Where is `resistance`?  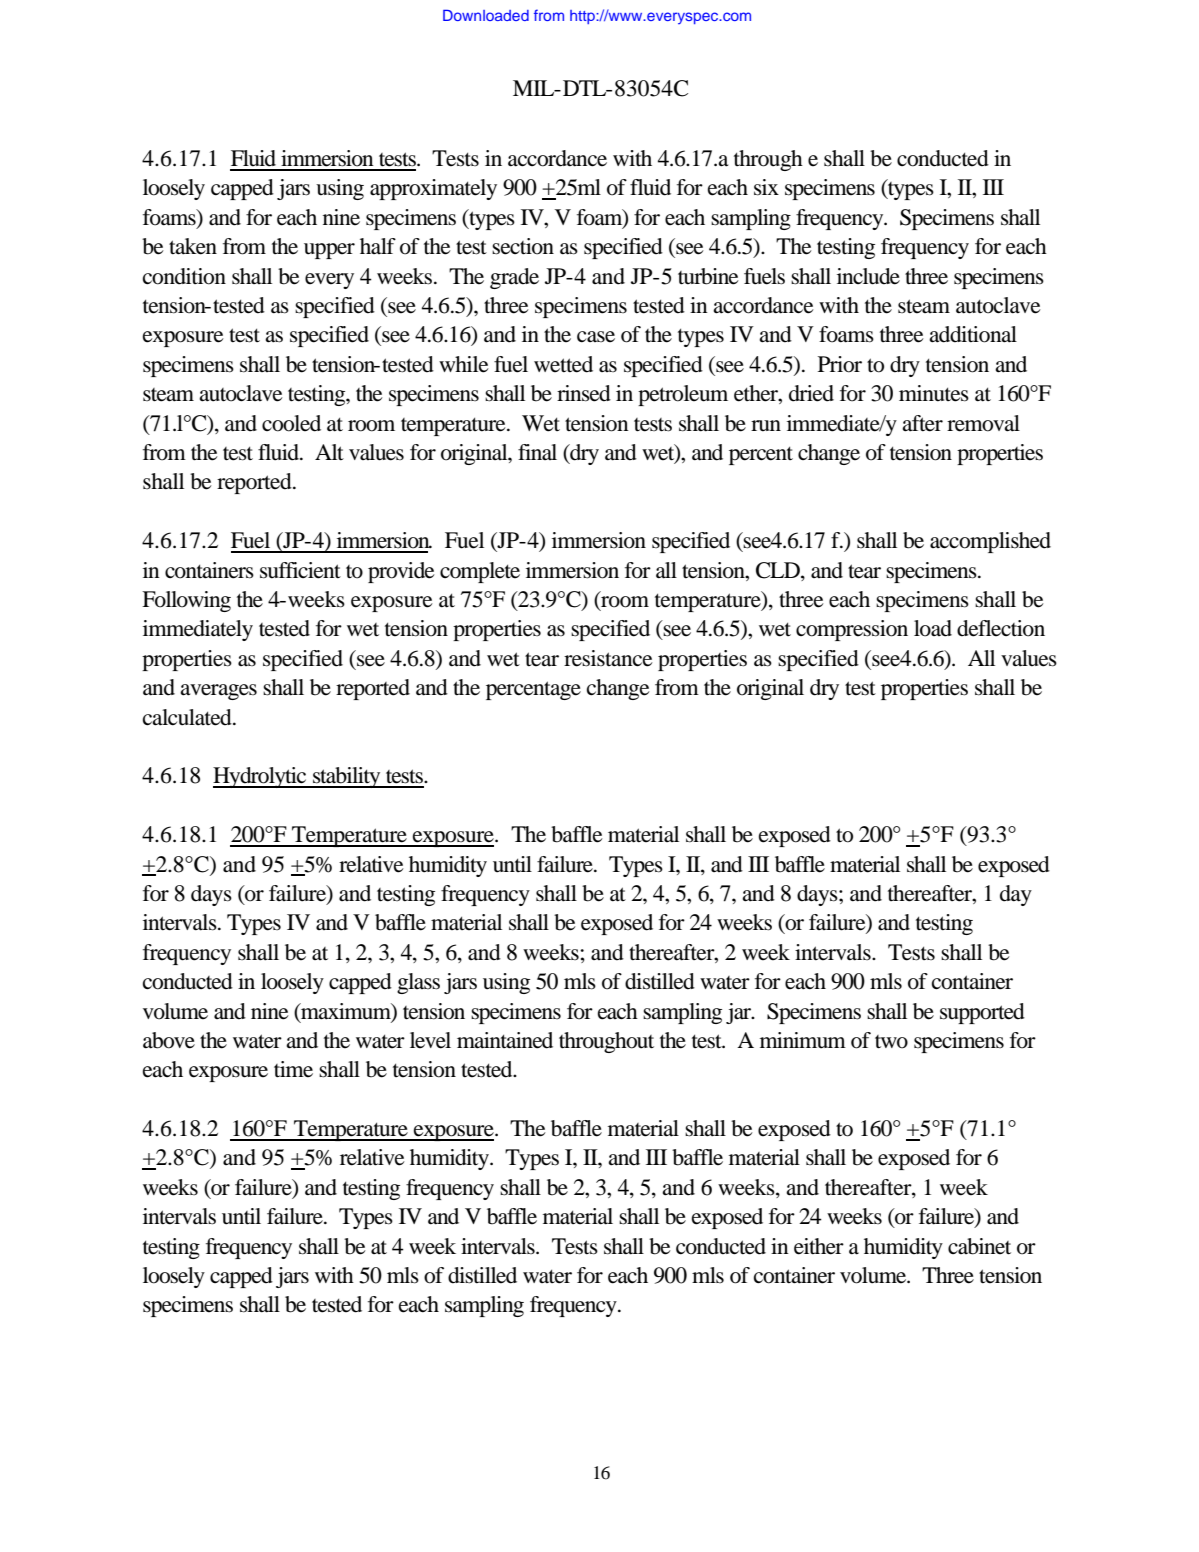 resistance is located at coordinates (608, 658).
